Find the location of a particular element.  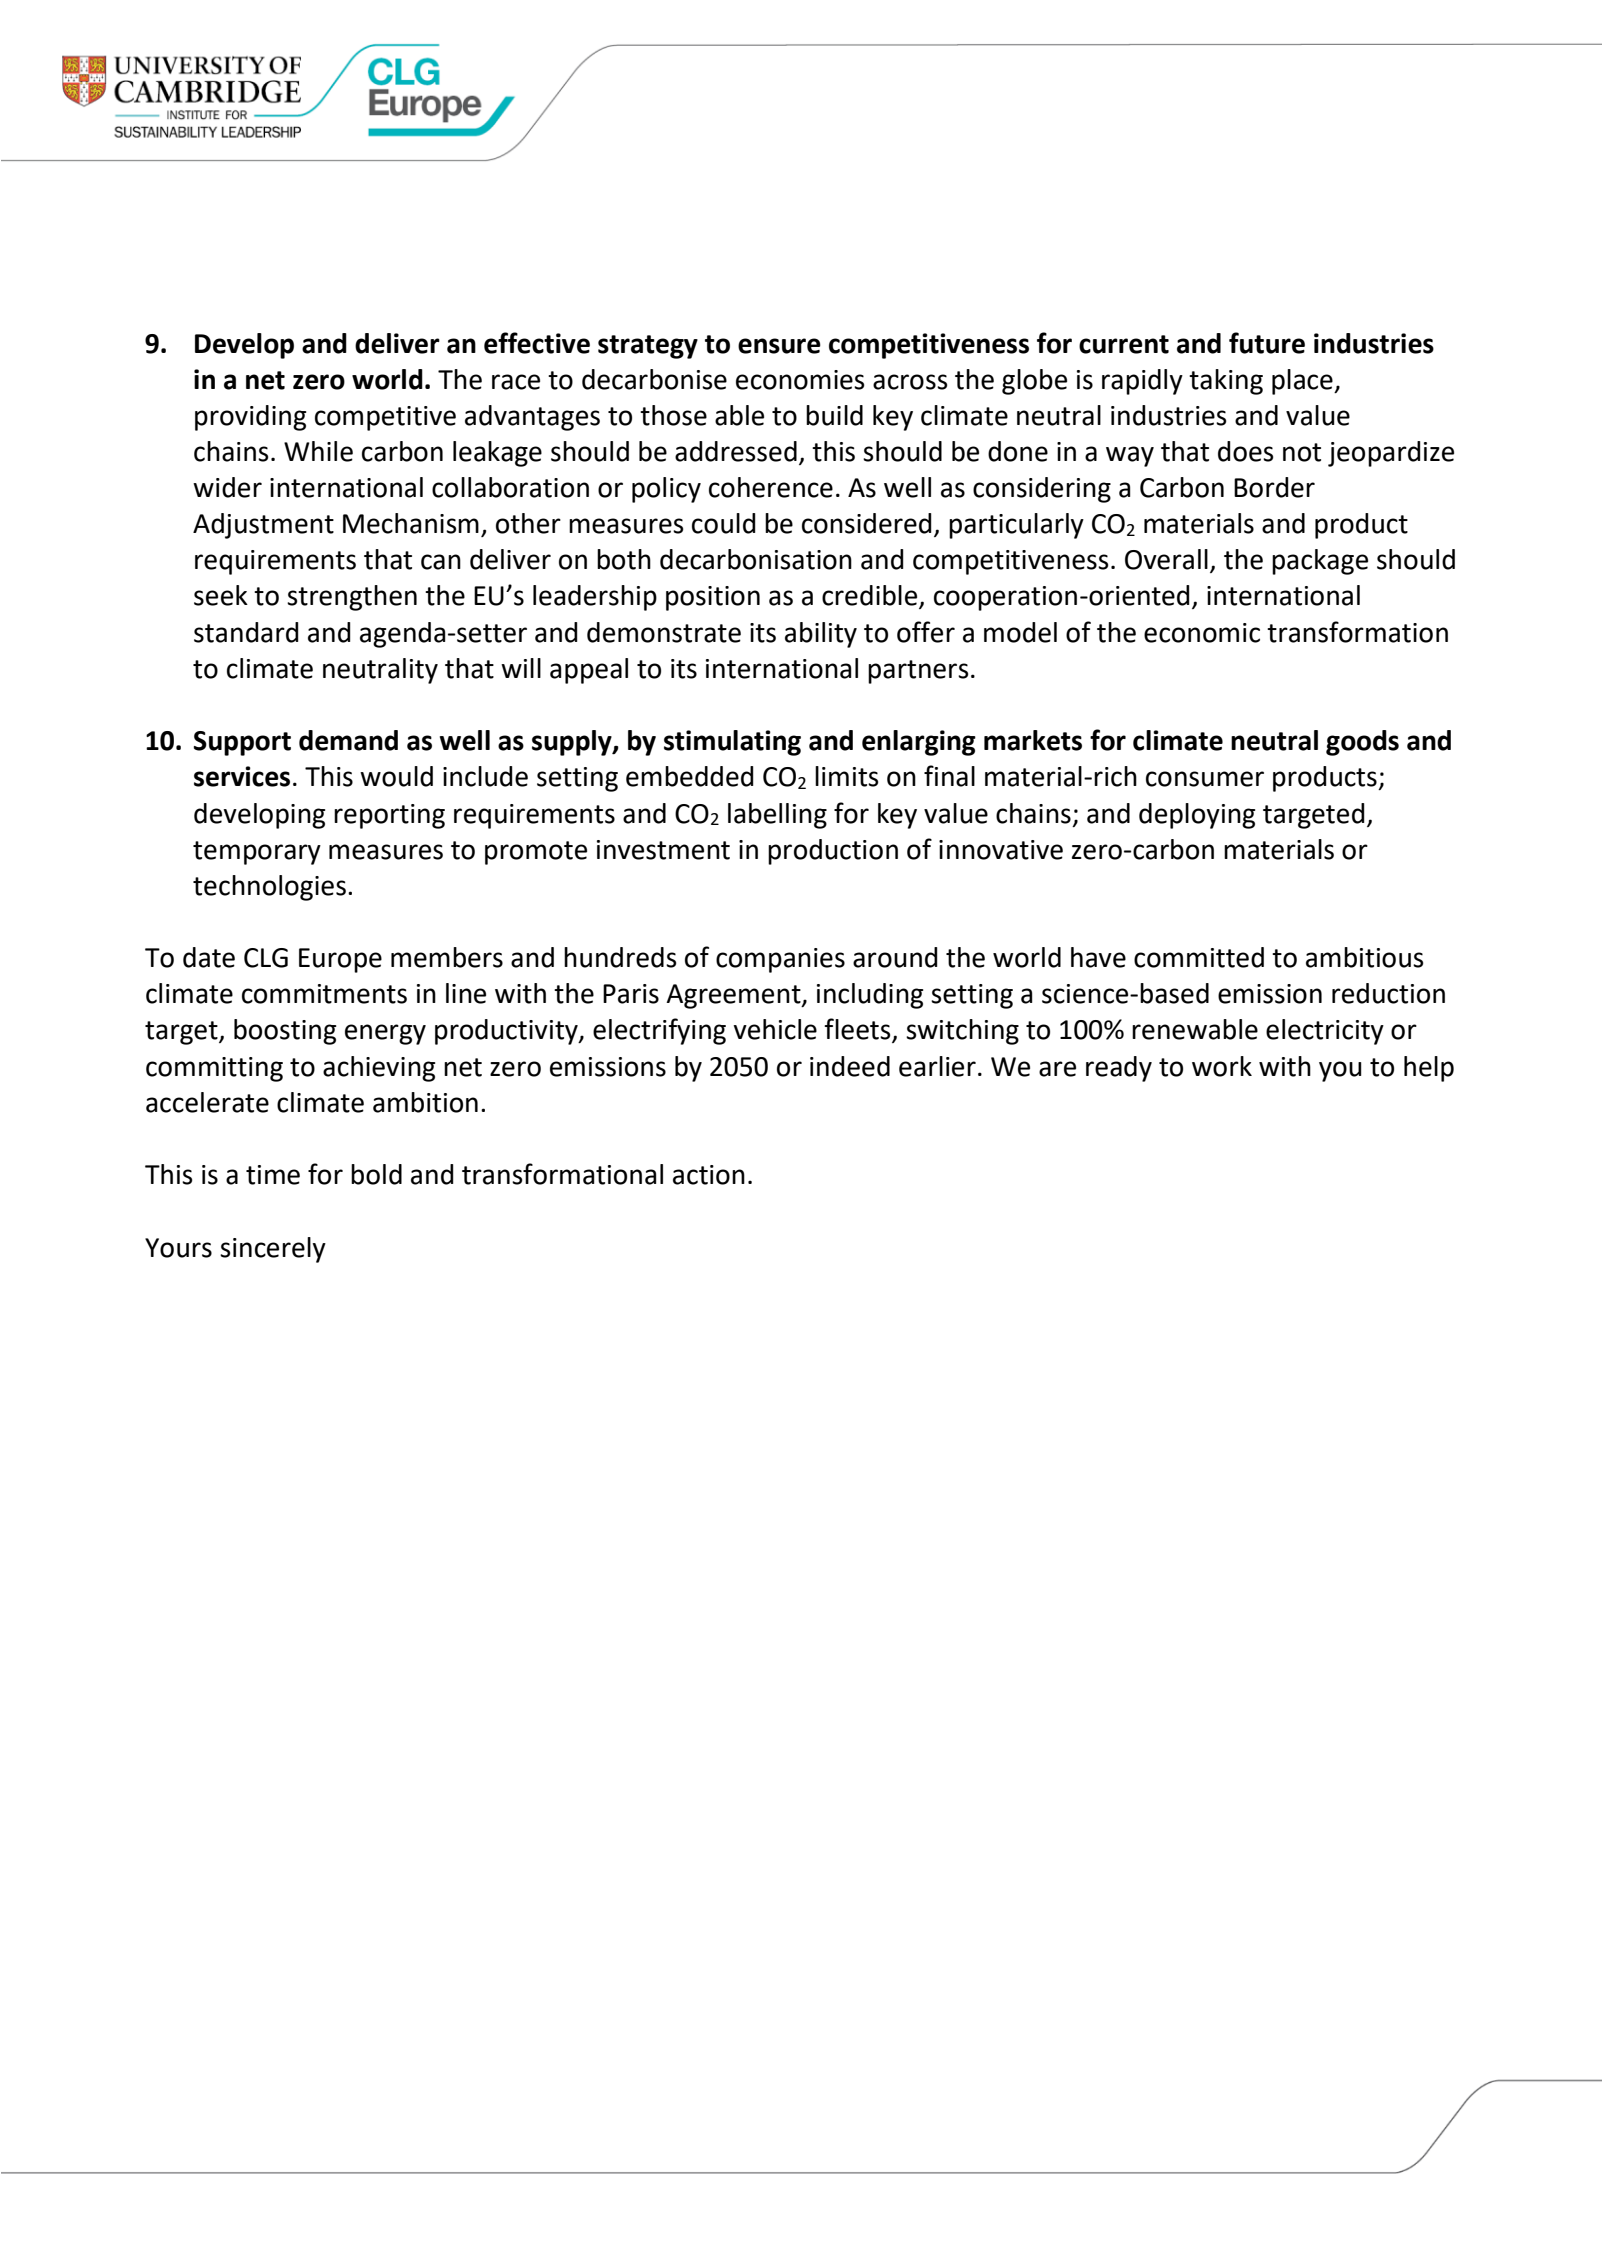

work is located at coordinates (1222, 1066).
